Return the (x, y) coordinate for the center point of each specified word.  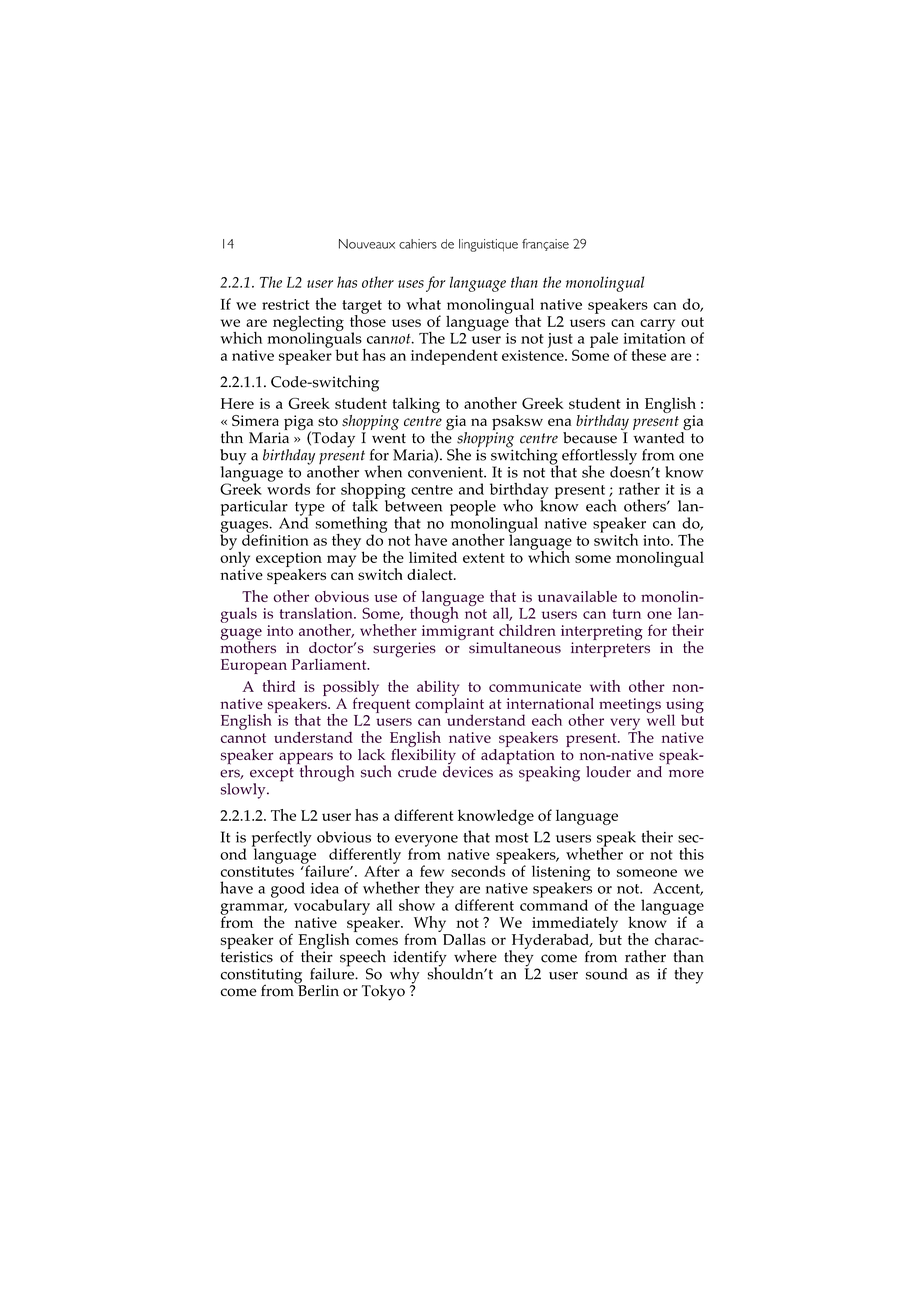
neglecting (308, 324)
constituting (263, 977)
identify (420, 960)
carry (657, 325)
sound (607, 974)
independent (454, 357)
